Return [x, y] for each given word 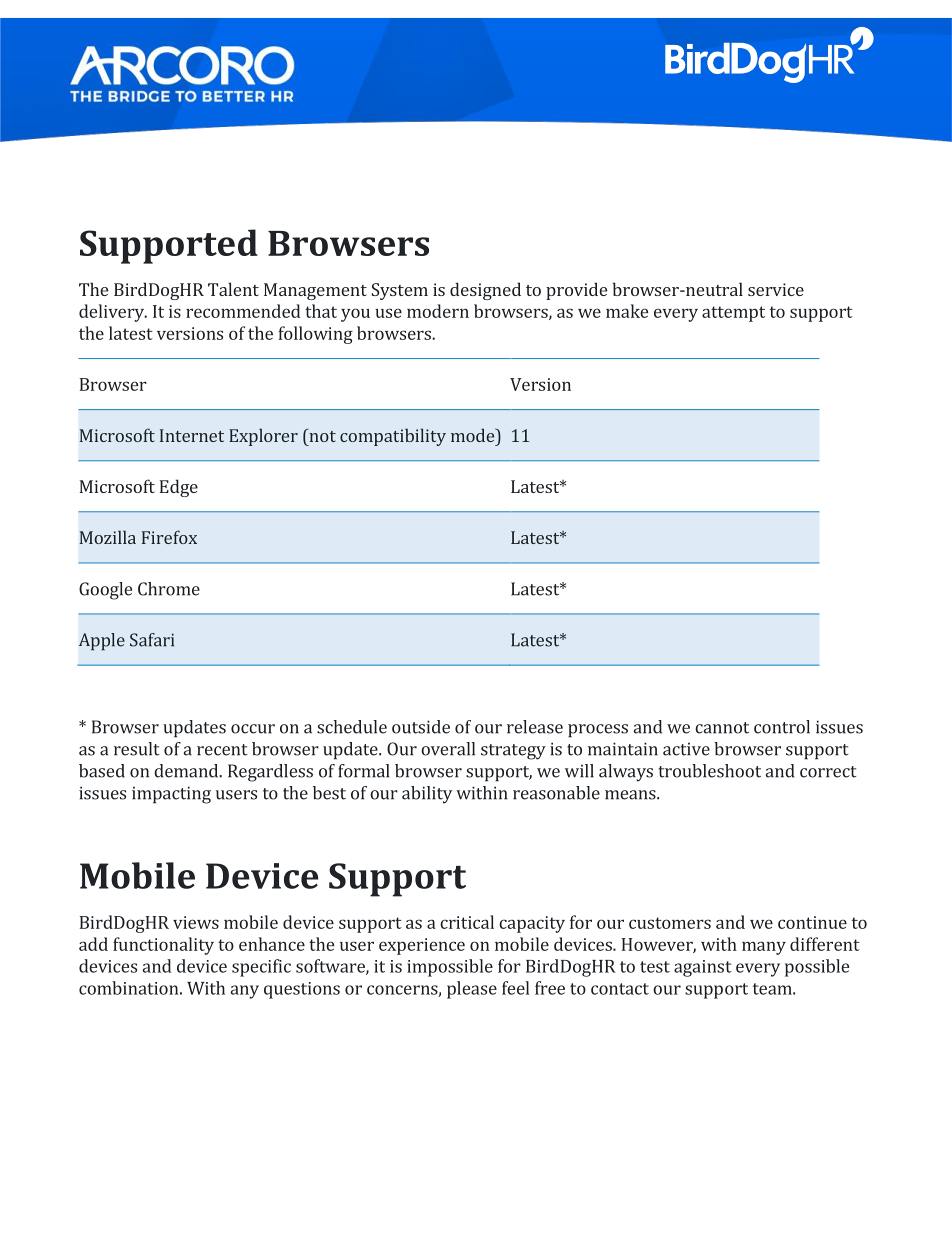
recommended [243, 311]
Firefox [169, 537]
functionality [163, 946]
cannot [722, 728]
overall [448, 749]
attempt [733, 314]
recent [222, 750]
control [782, 727]
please [472, 990]
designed [485, 291]
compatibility [393, 437]
